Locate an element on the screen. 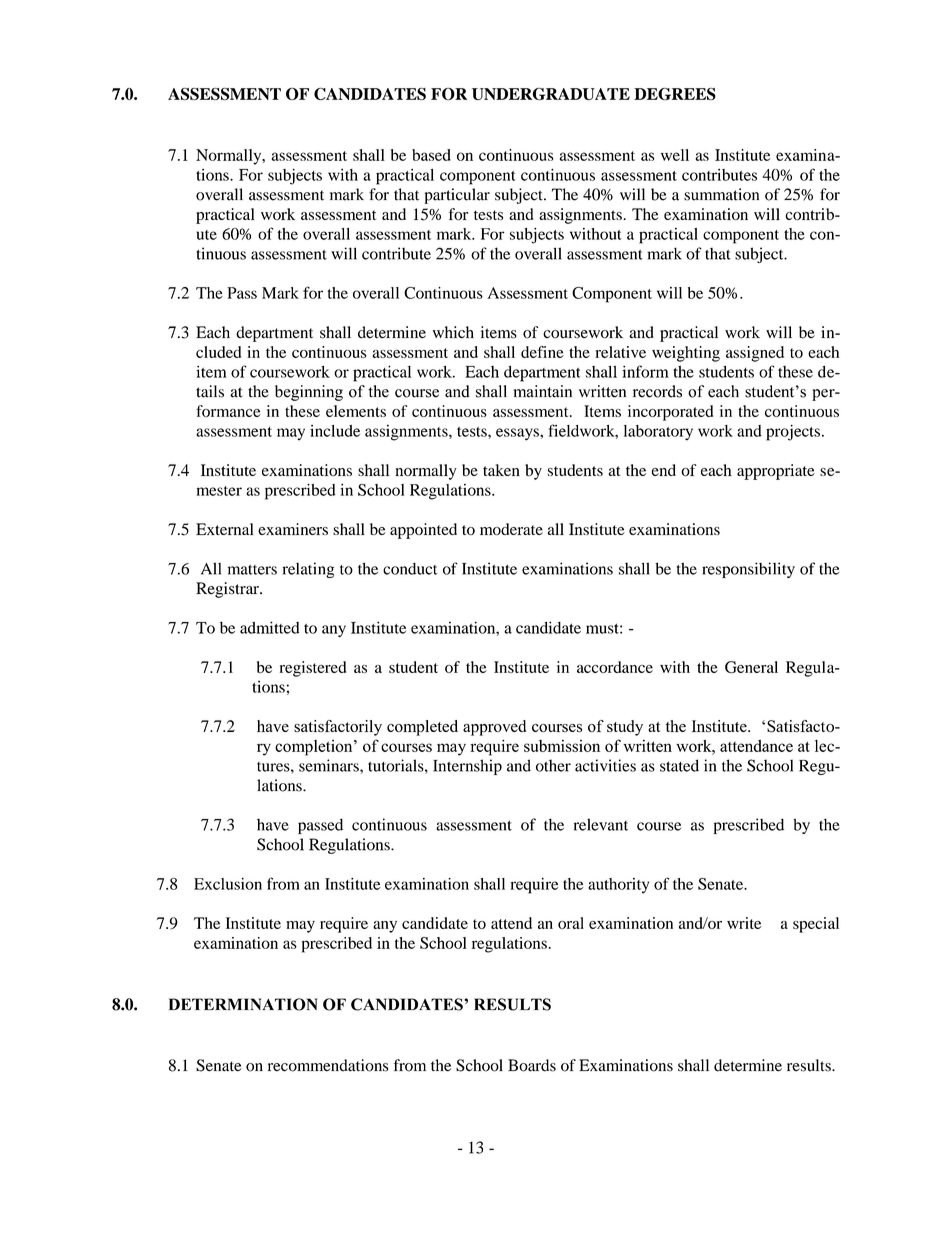 The width and height of the screenshot is (952, 1233). stated is located at coordinates (679, 765).
